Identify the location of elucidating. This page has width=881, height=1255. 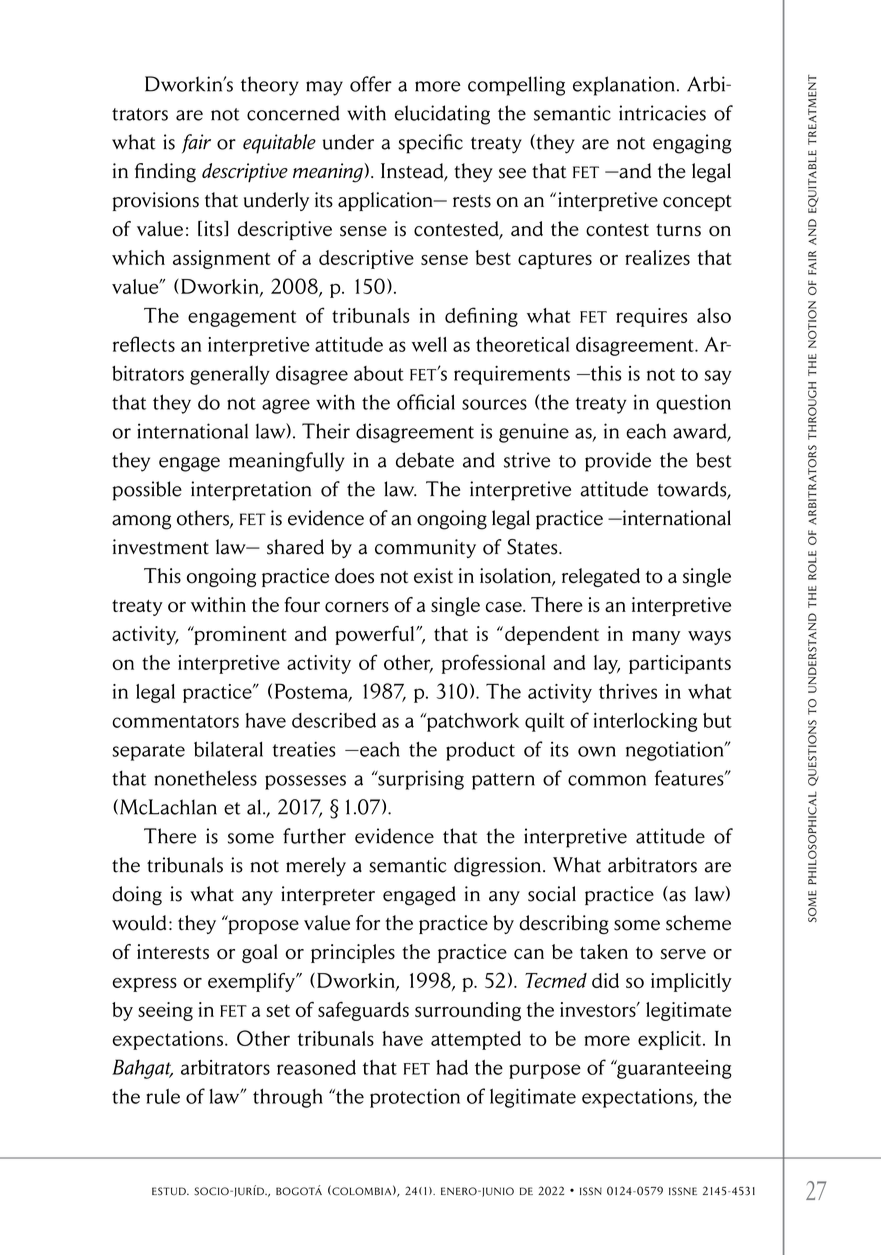
(442, 115).
